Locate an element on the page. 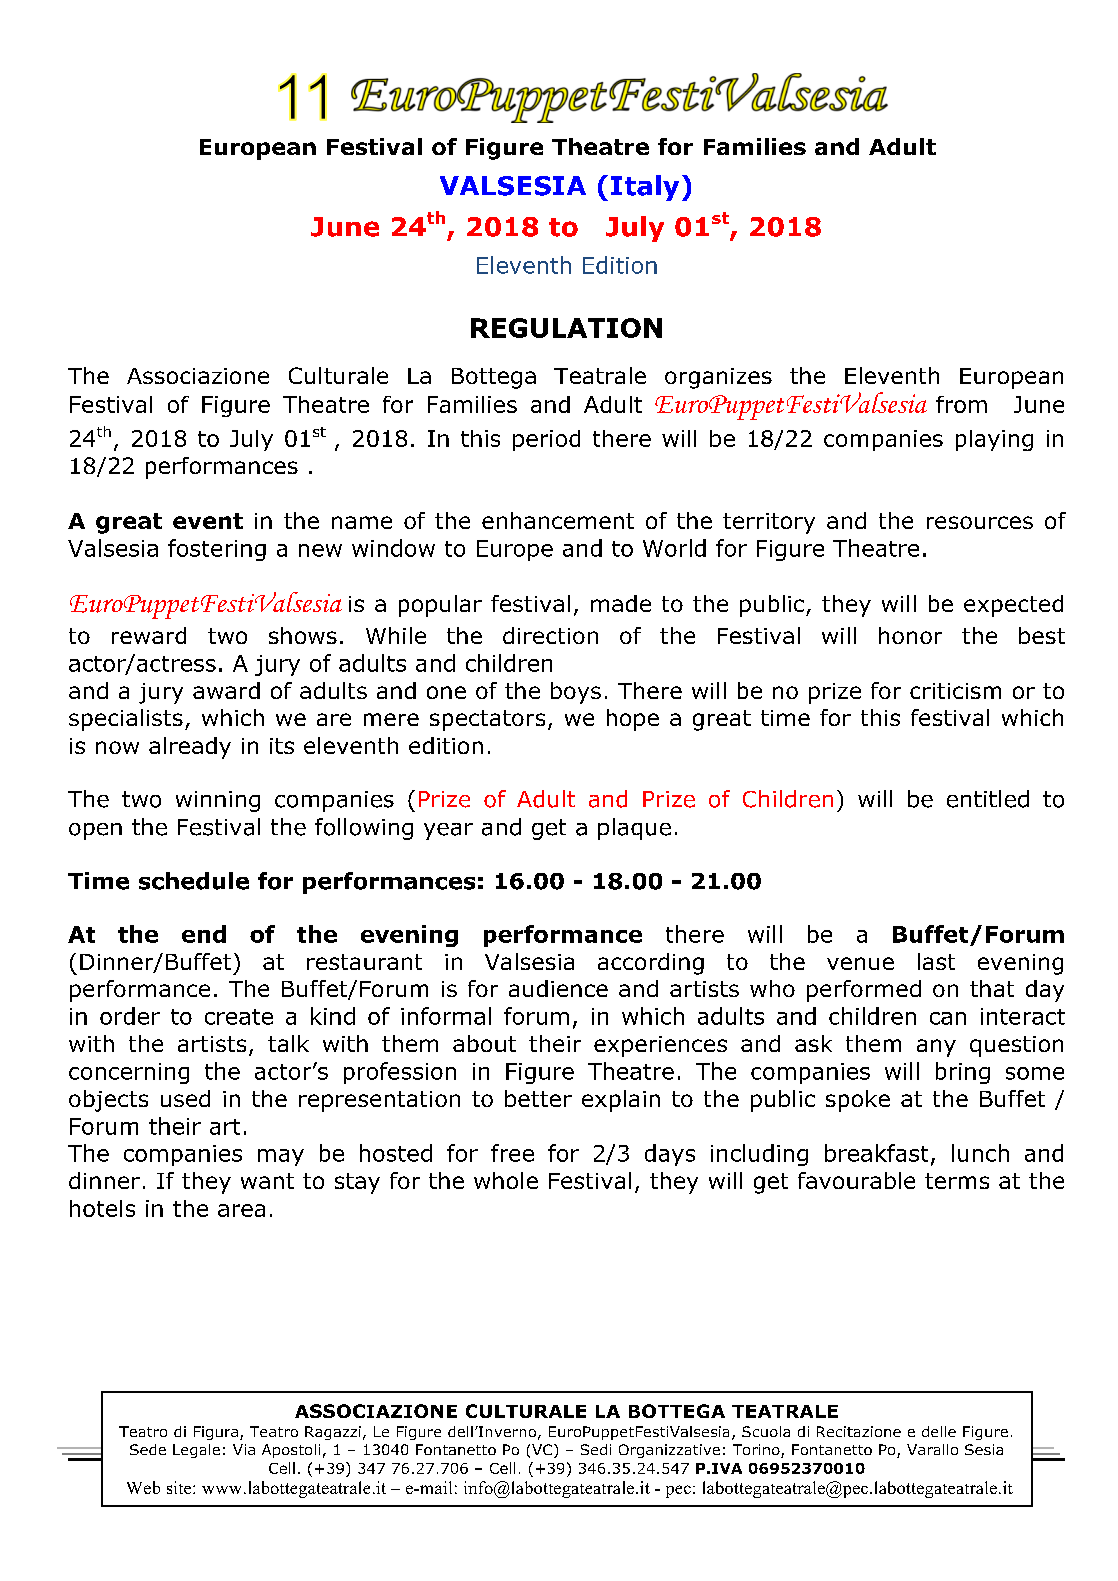 This image has height=1581, width=1118. Italy is located at coordinates (645, 188).
